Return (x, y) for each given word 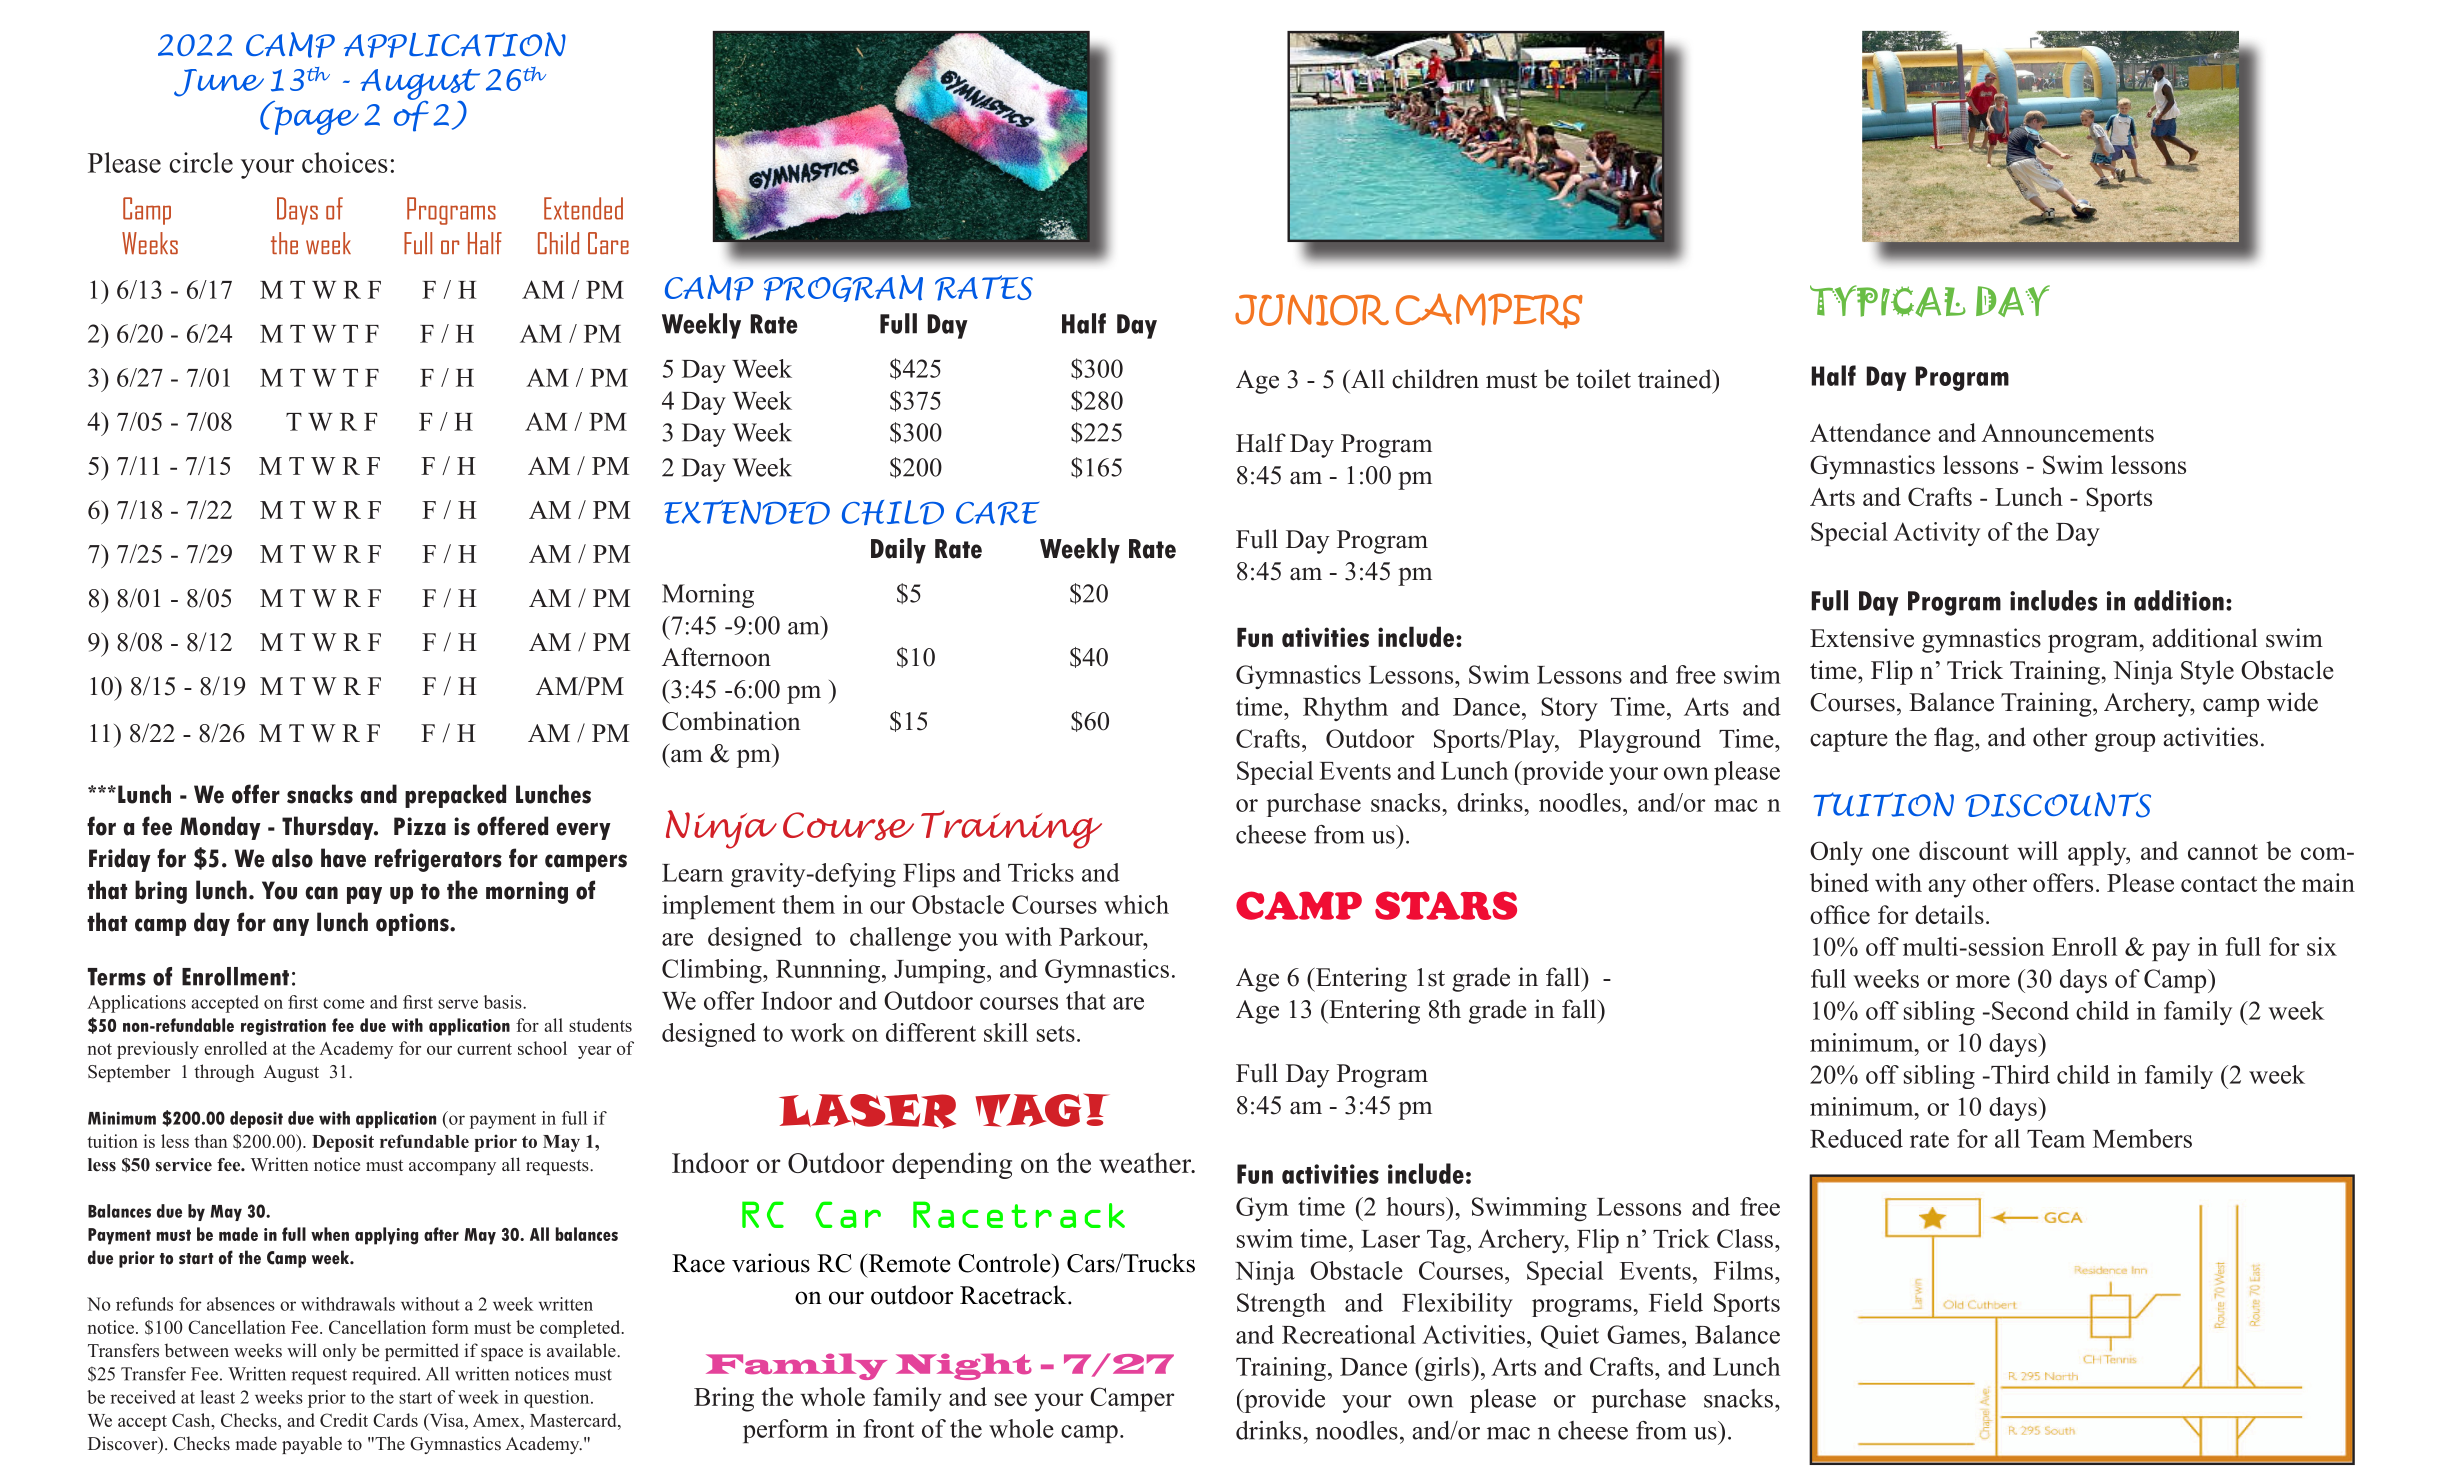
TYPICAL (1888, 301)
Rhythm (1345, 709)
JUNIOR (1312, 310)
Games (1643, 1334)
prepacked (455, 796)
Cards (395, 1420)
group (2125, 742)
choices (345, 162)
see (1011, 1399)
